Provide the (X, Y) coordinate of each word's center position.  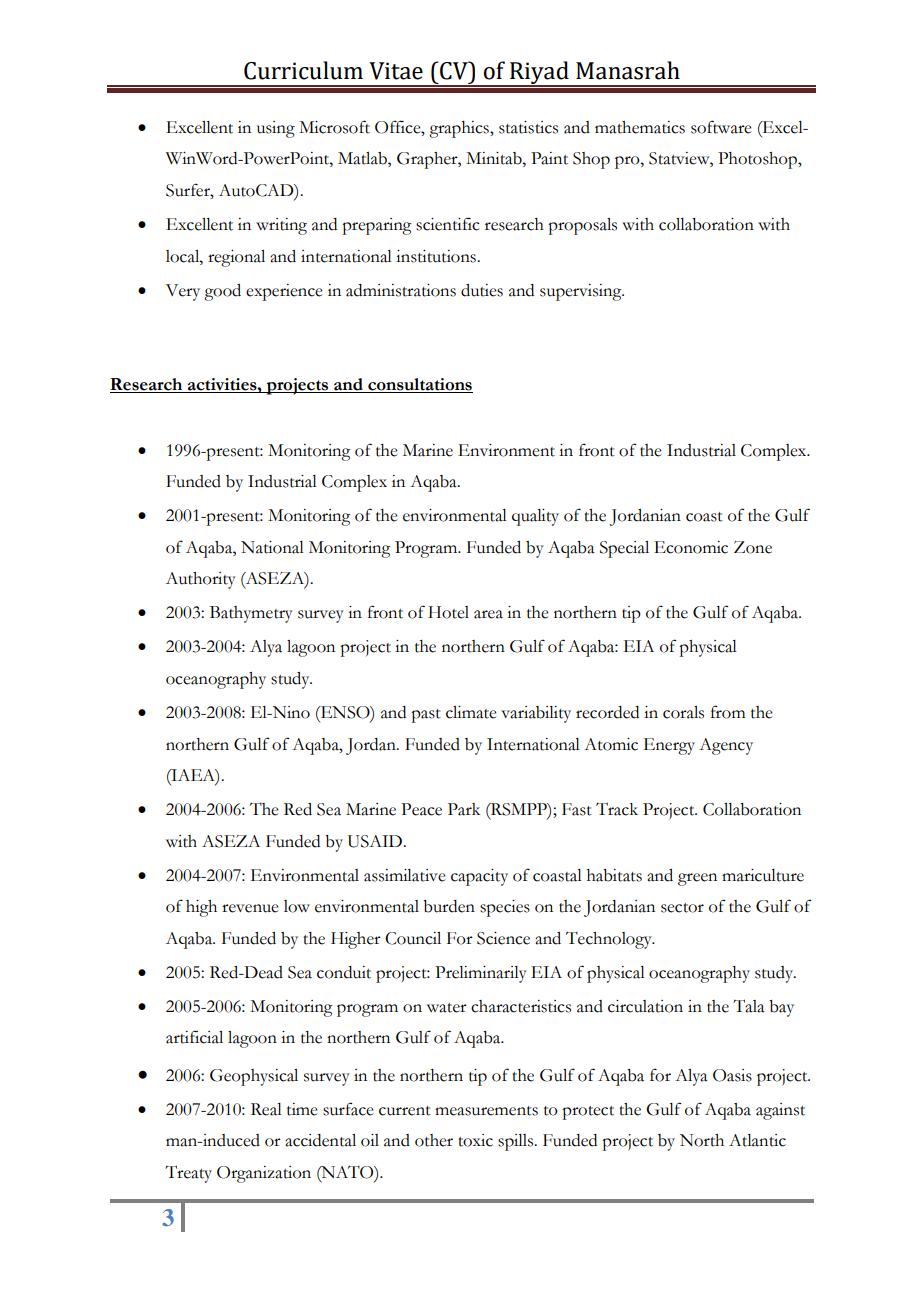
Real (266, 1109)
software (721, 127)
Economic (691, 547)
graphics (460, 129)
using (276, 129)
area (488, 614)
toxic (475, 1140)
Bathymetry (251, 614)
